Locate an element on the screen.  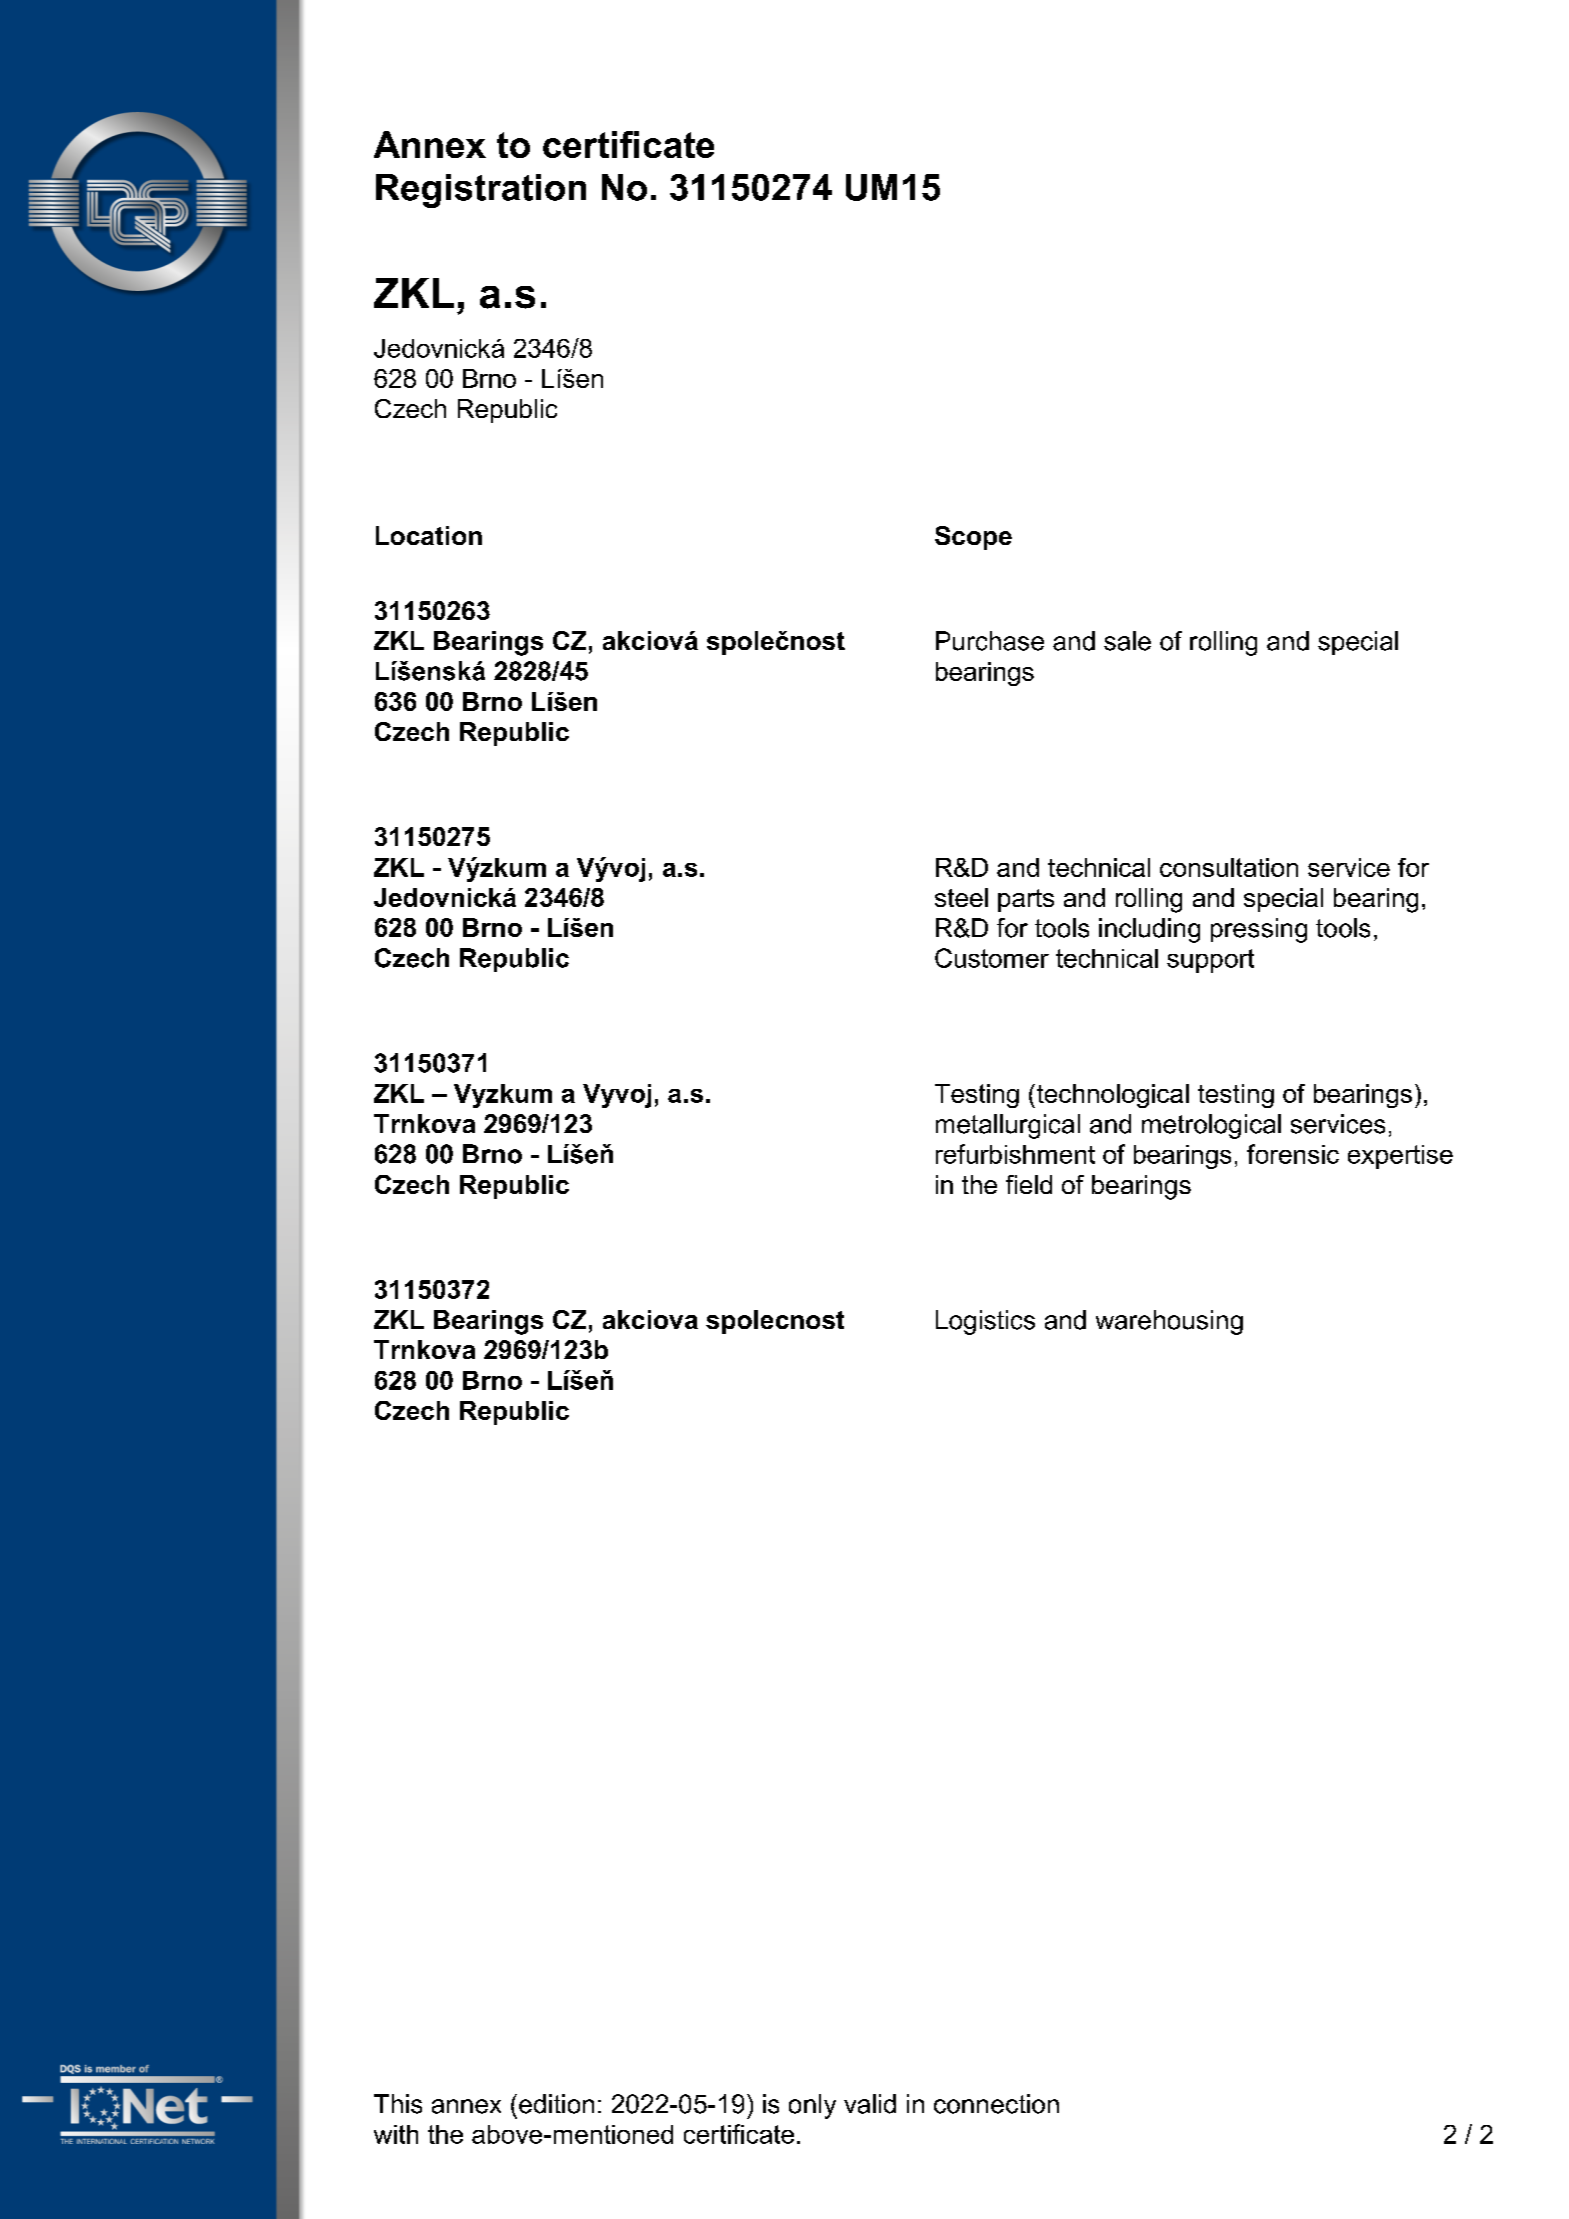
sale is located at coordinates (1127, 641).
